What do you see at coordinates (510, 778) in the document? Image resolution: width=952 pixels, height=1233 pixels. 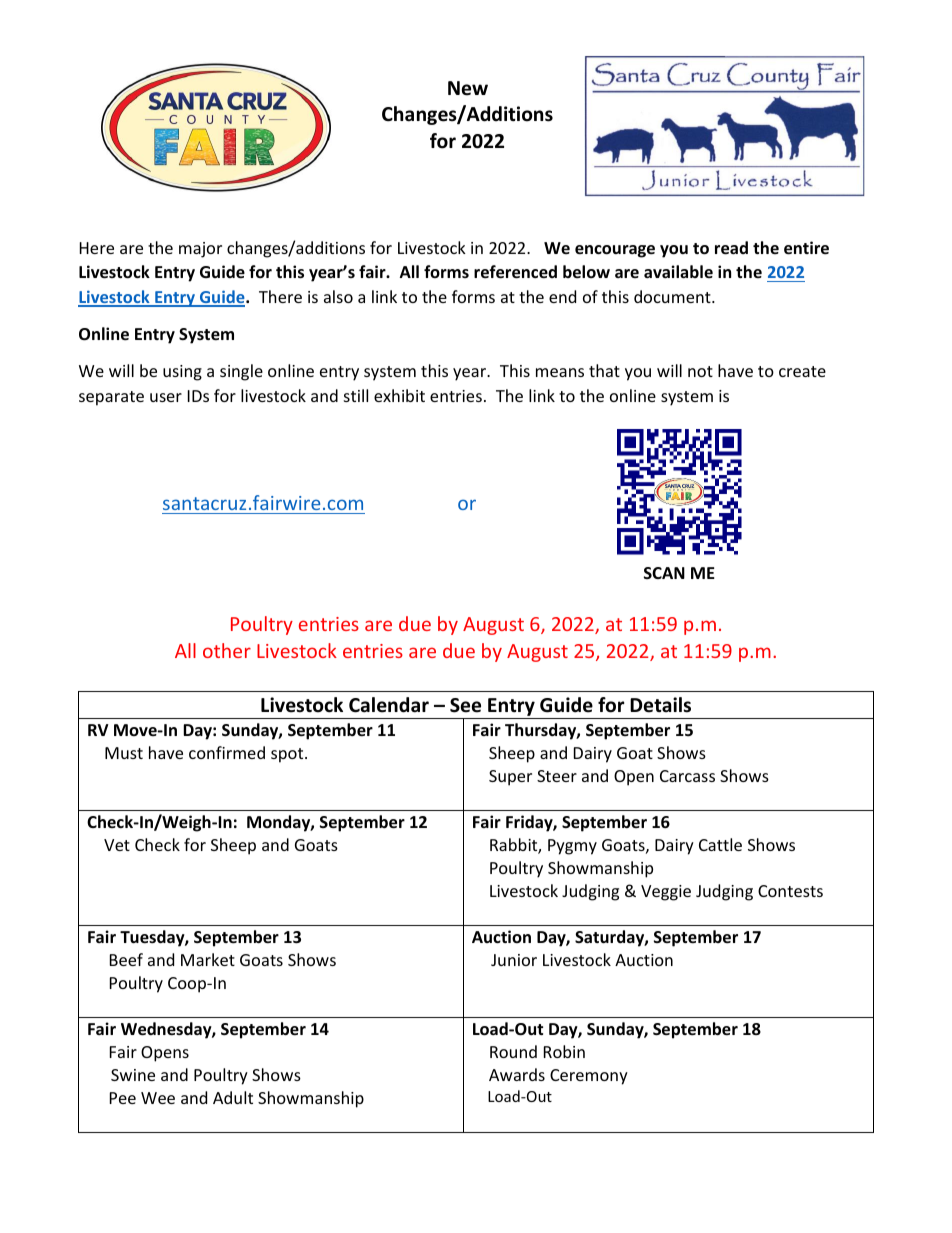 I see `Super` at bounding box center [510, 778].
